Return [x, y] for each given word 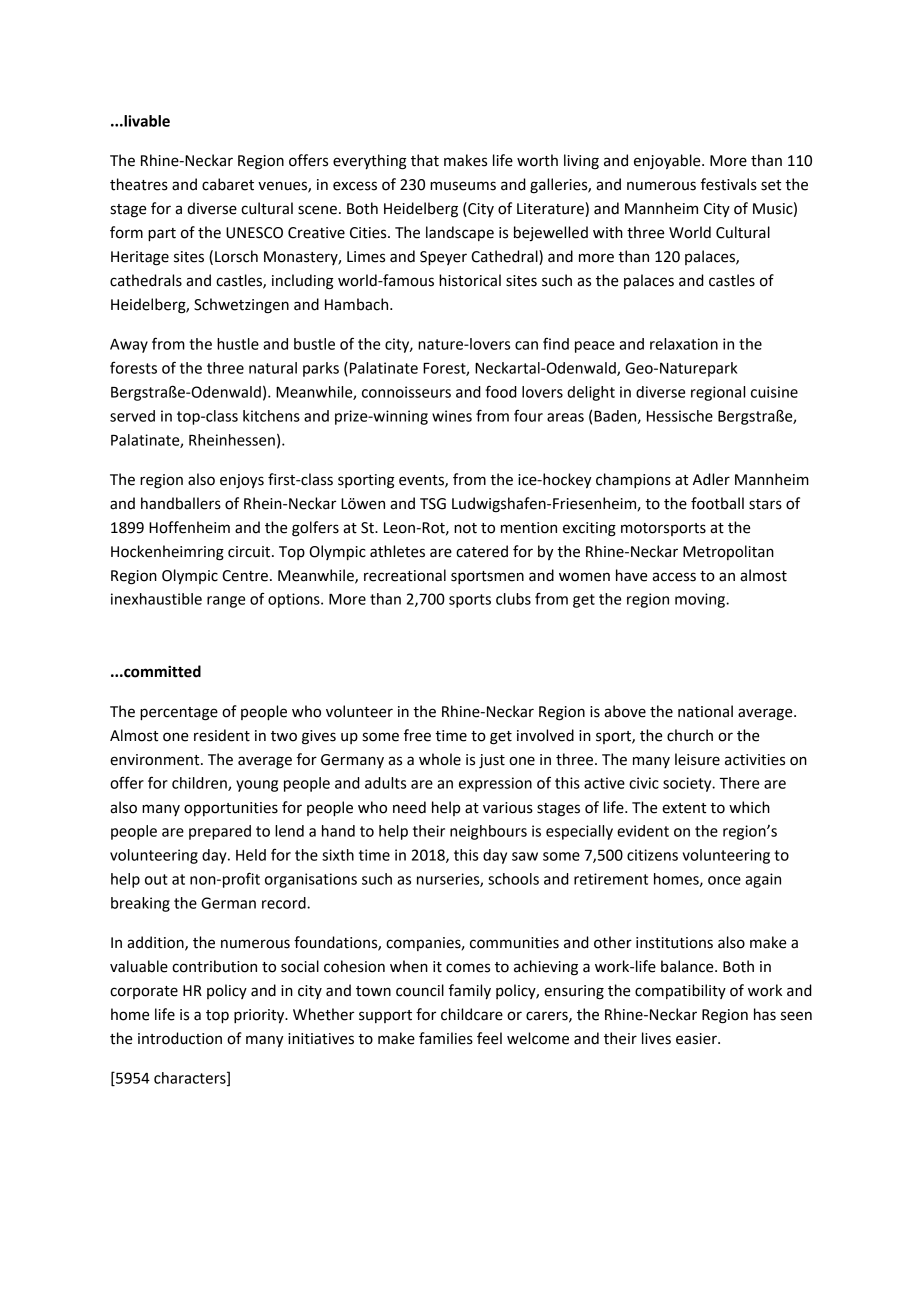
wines [452, 416]
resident [222, 735]
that [425, 160]
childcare [472, 1014]
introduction [180, 1038]
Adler [711, 479]
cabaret [228, 184]
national [705, 711]
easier [697, 1039]
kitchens [271, 416]
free [417, 735]
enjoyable [668, 161]
